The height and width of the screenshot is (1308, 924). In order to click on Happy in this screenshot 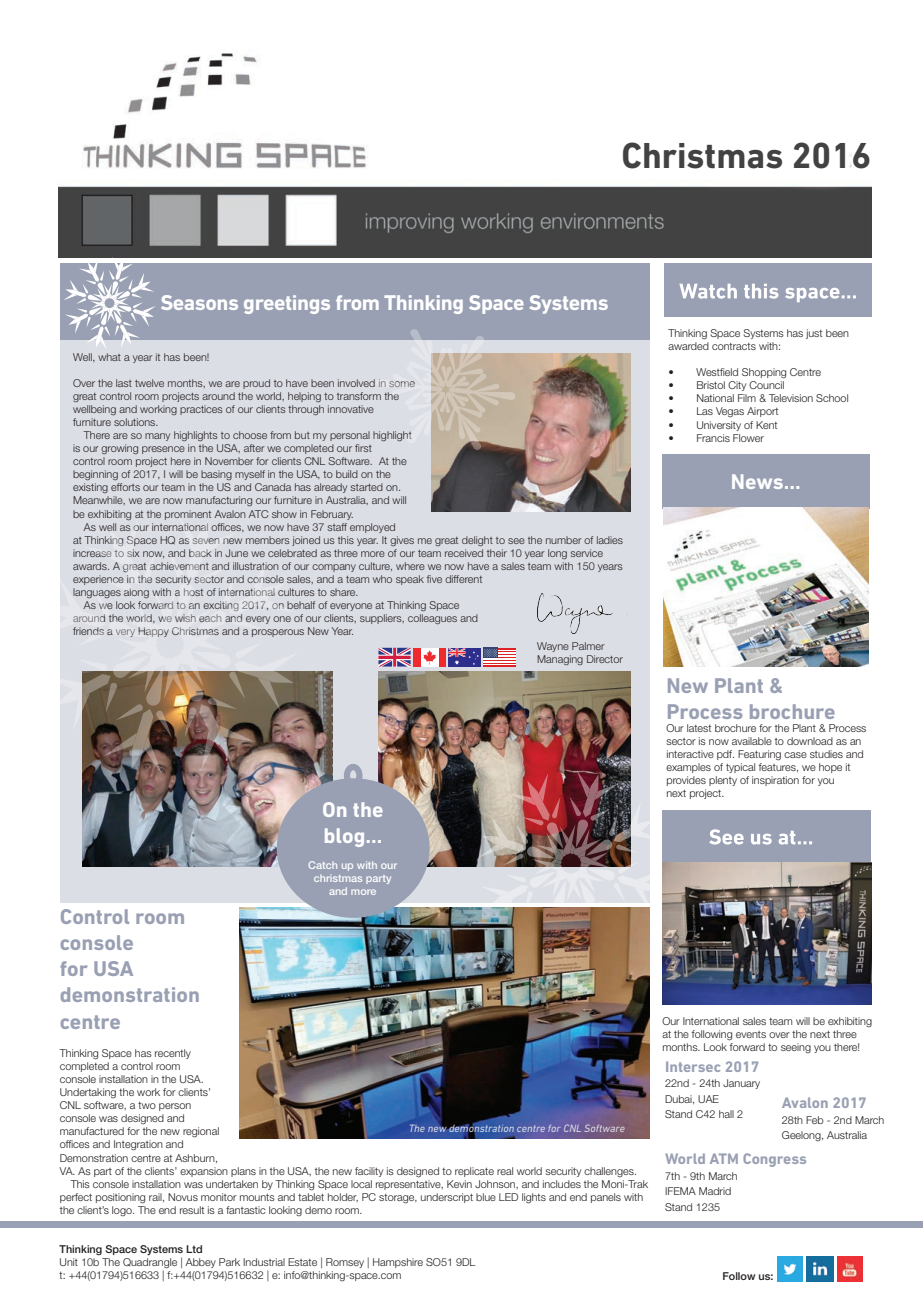, I will do `click(153, 632)`.
